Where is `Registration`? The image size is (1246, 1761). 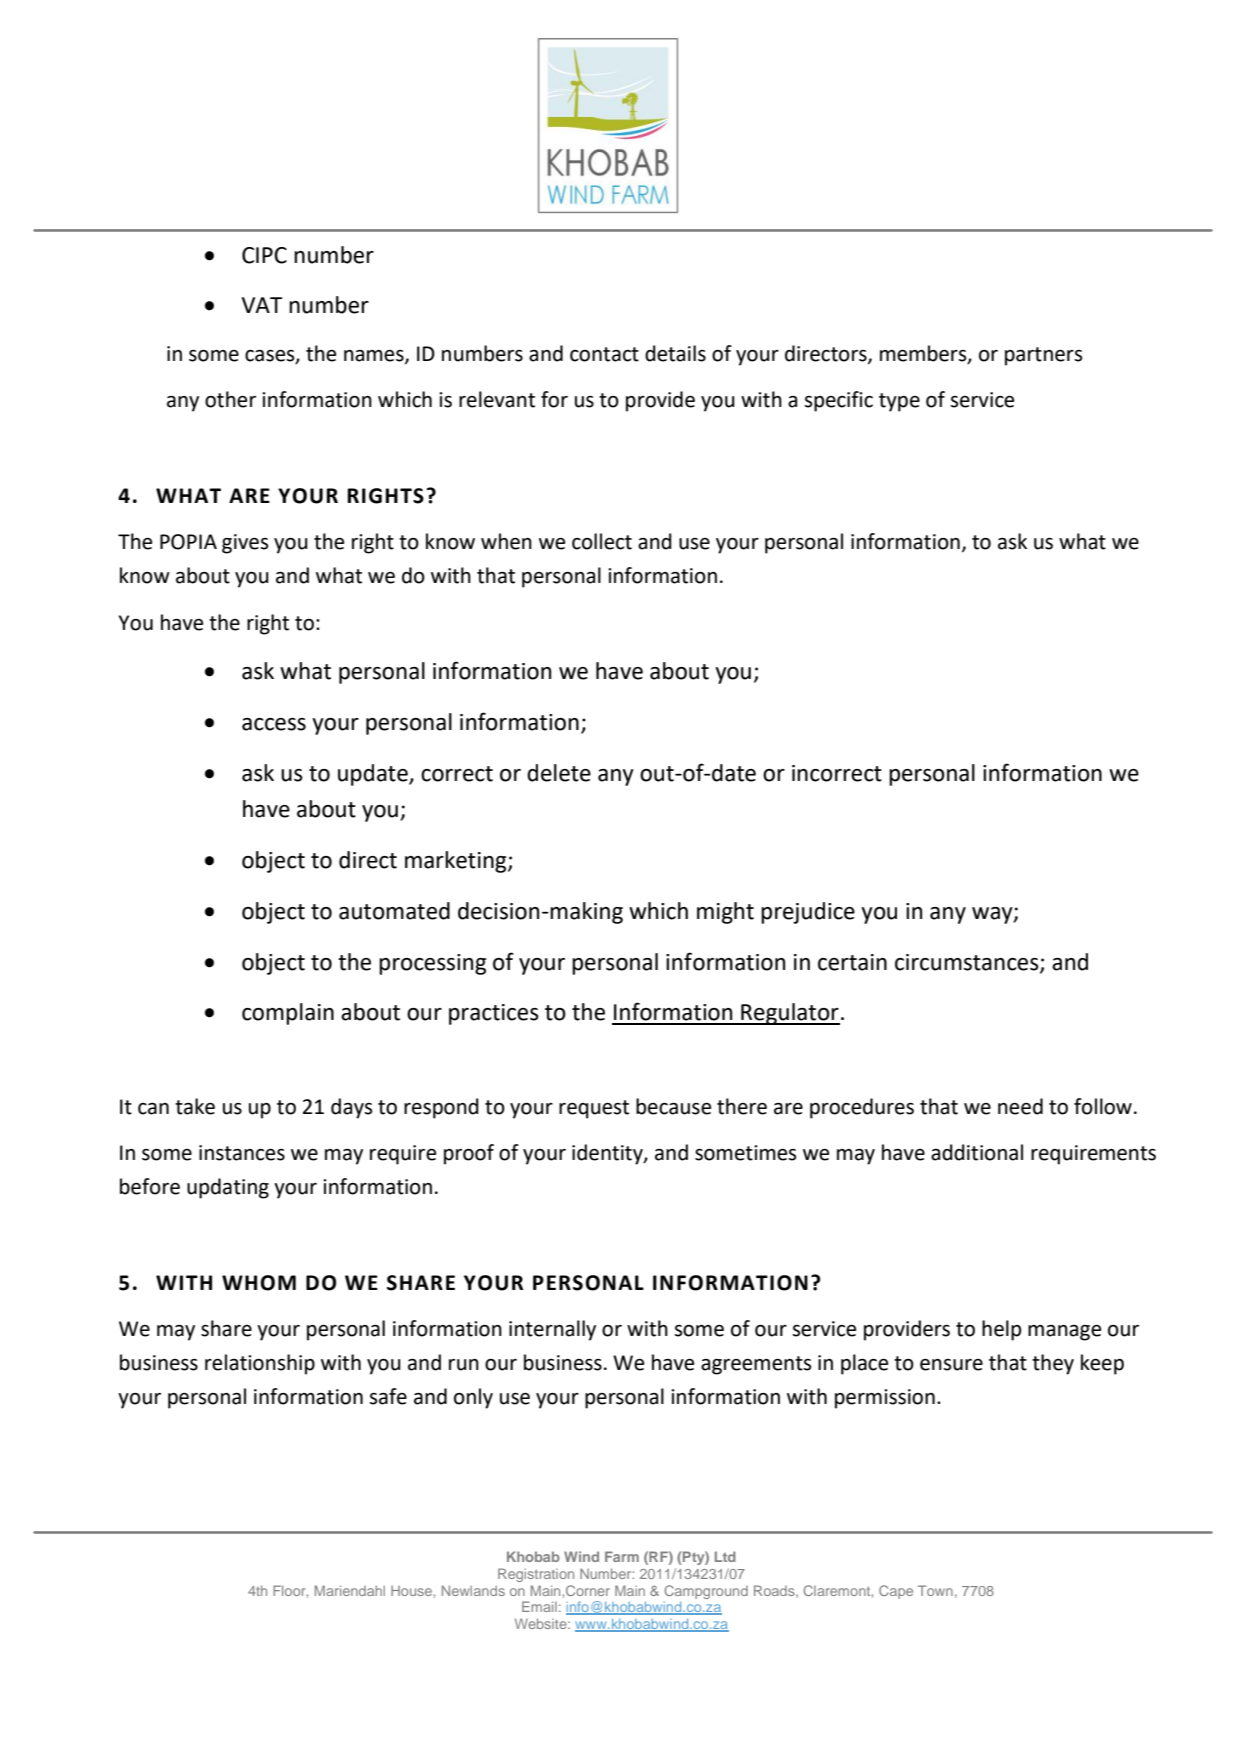 Registration is located at coordinates (536, 1575).
